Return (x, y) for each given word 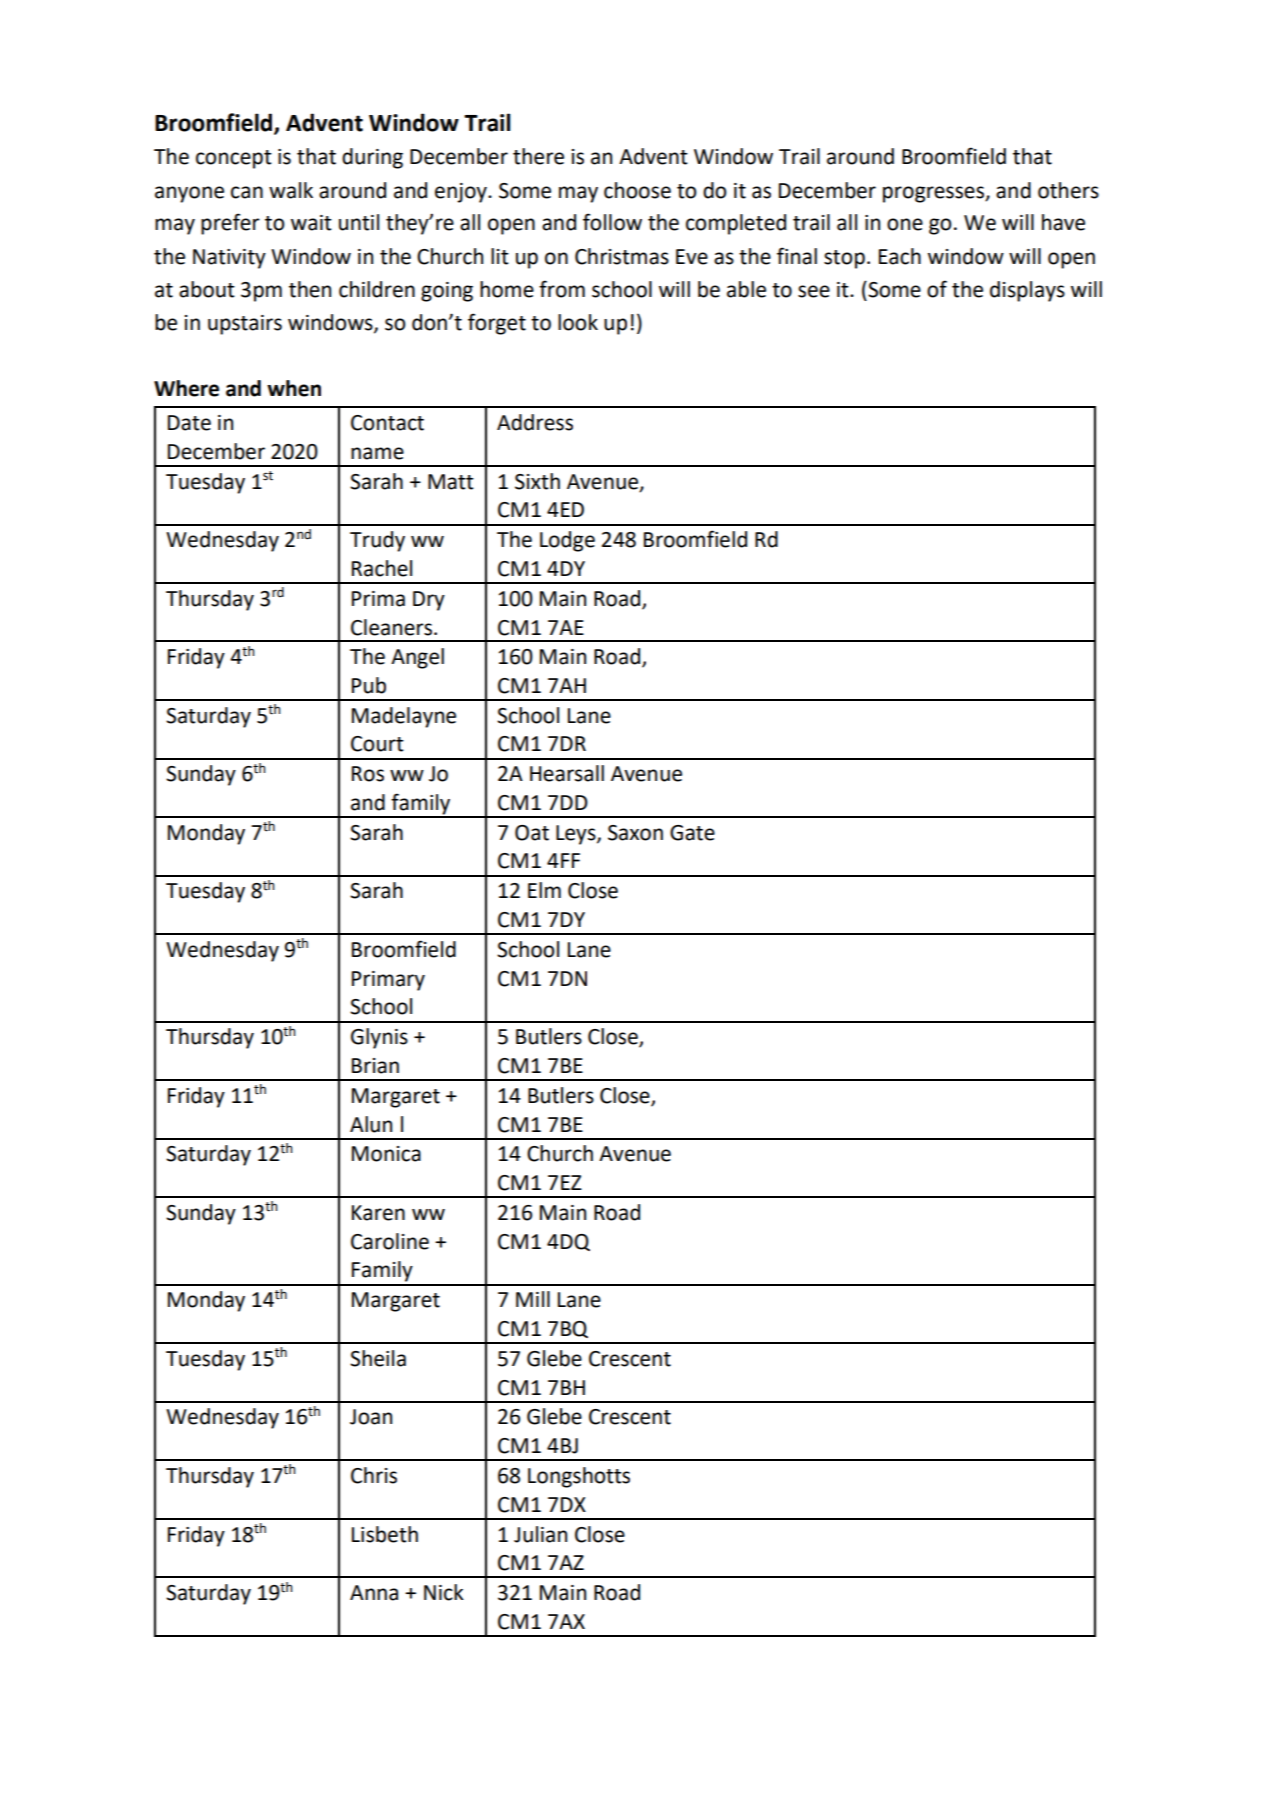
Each (900, 256)
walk (291, 190)
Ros (368, 774)
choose (637, 190)
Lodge (567, 541)
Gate (692, 833)
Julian (540, 1534)
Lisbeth (385, 1534)
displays (1027, 291)
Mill (533, 1299)
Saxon (635, 833)
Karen (378, 1213)
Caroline (390, 1241)
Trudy (377, 541)
